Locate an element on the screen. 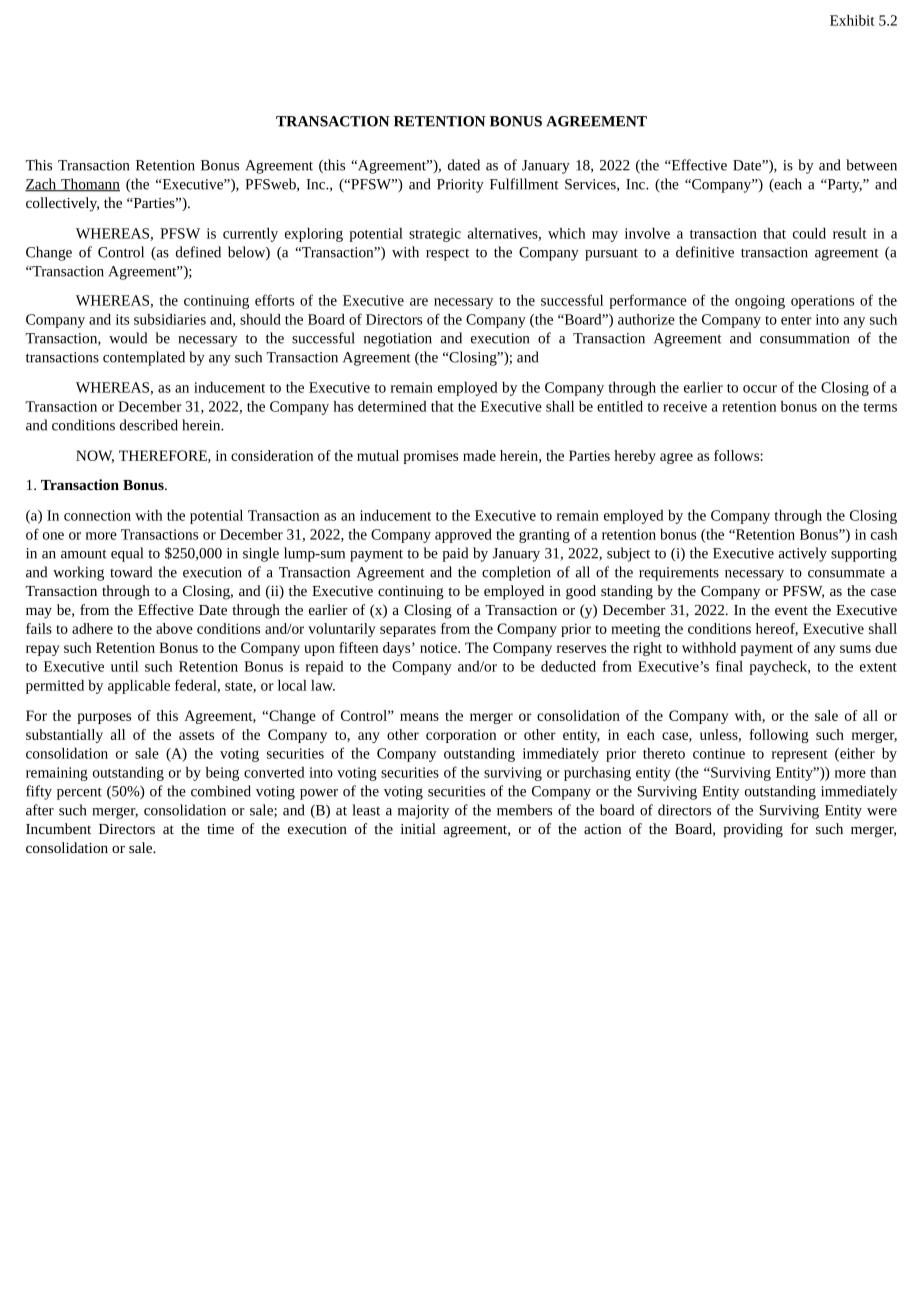  equal is located at coordinates (127, 554).
